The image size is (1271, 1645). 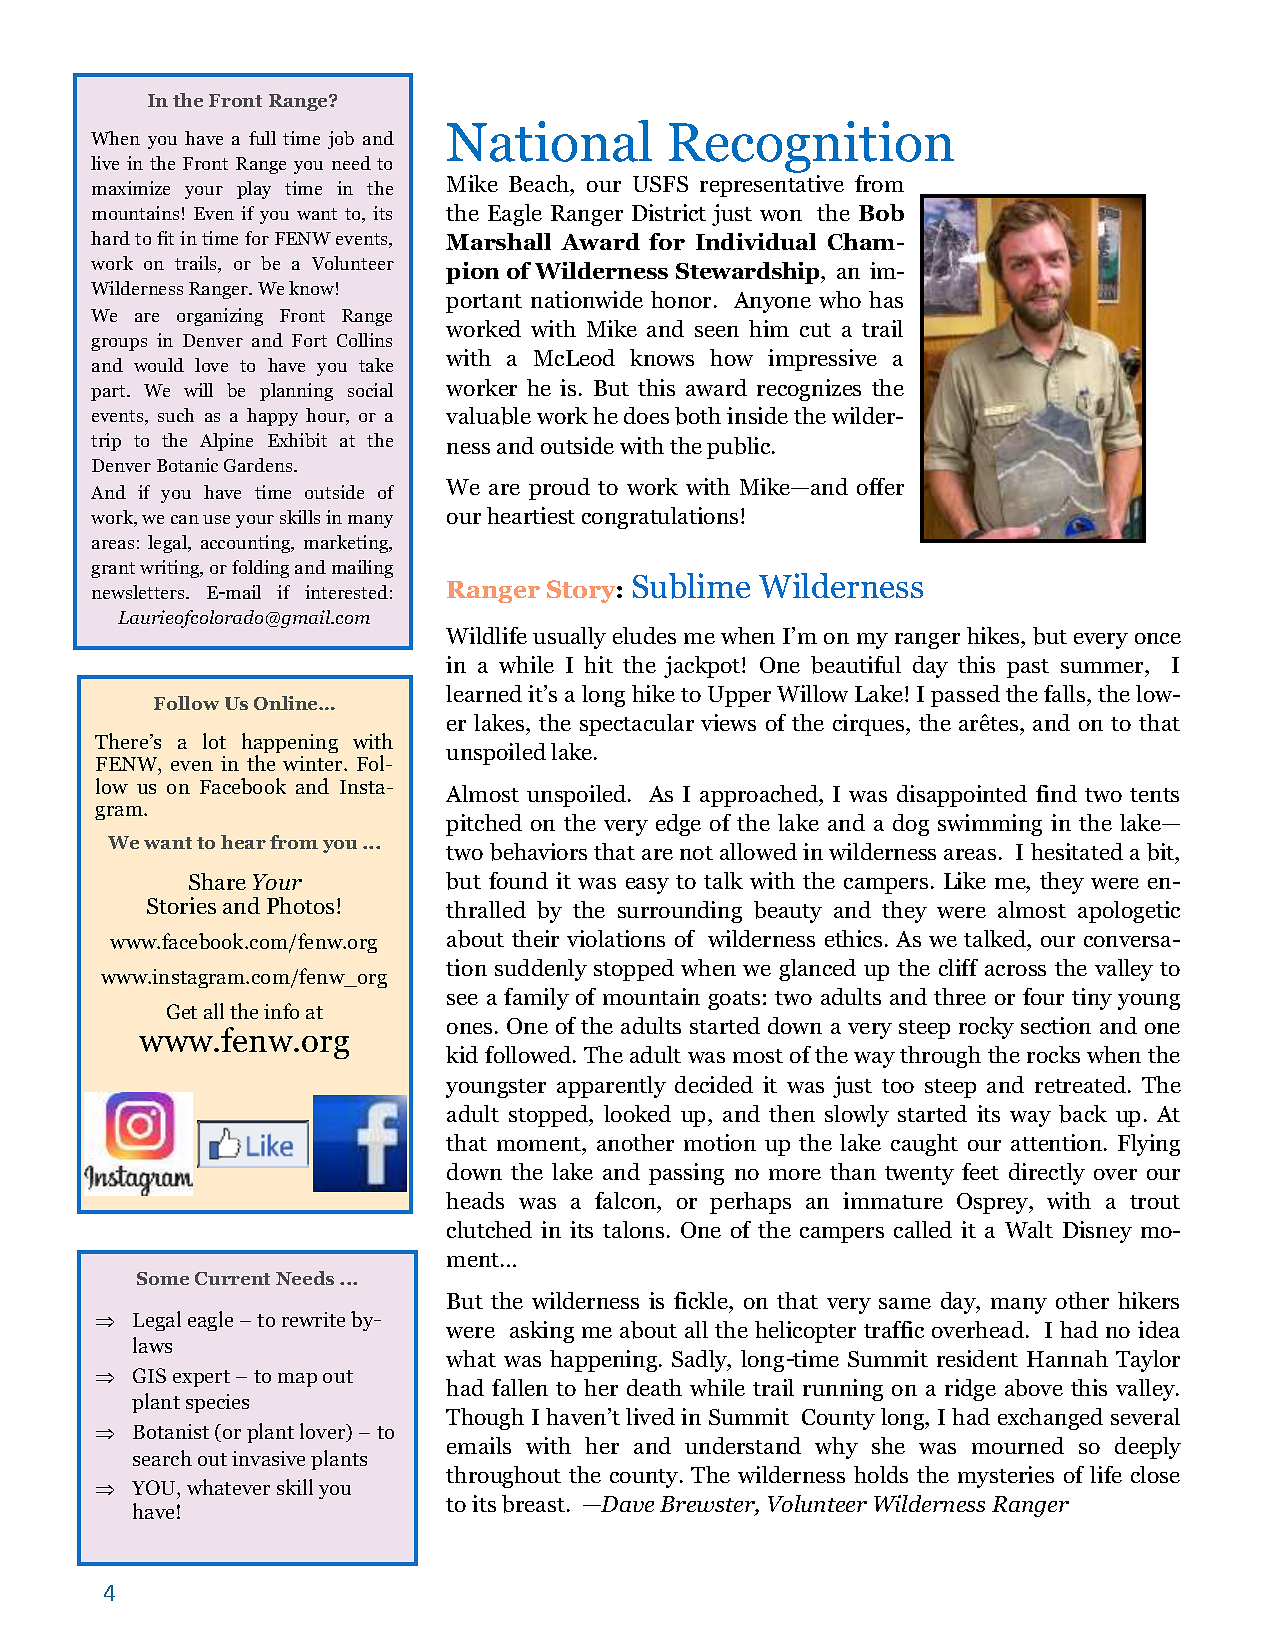 What do you see at coordinates (678, 825) in the document?
I see `edge` at bounding box center [678, 825].
